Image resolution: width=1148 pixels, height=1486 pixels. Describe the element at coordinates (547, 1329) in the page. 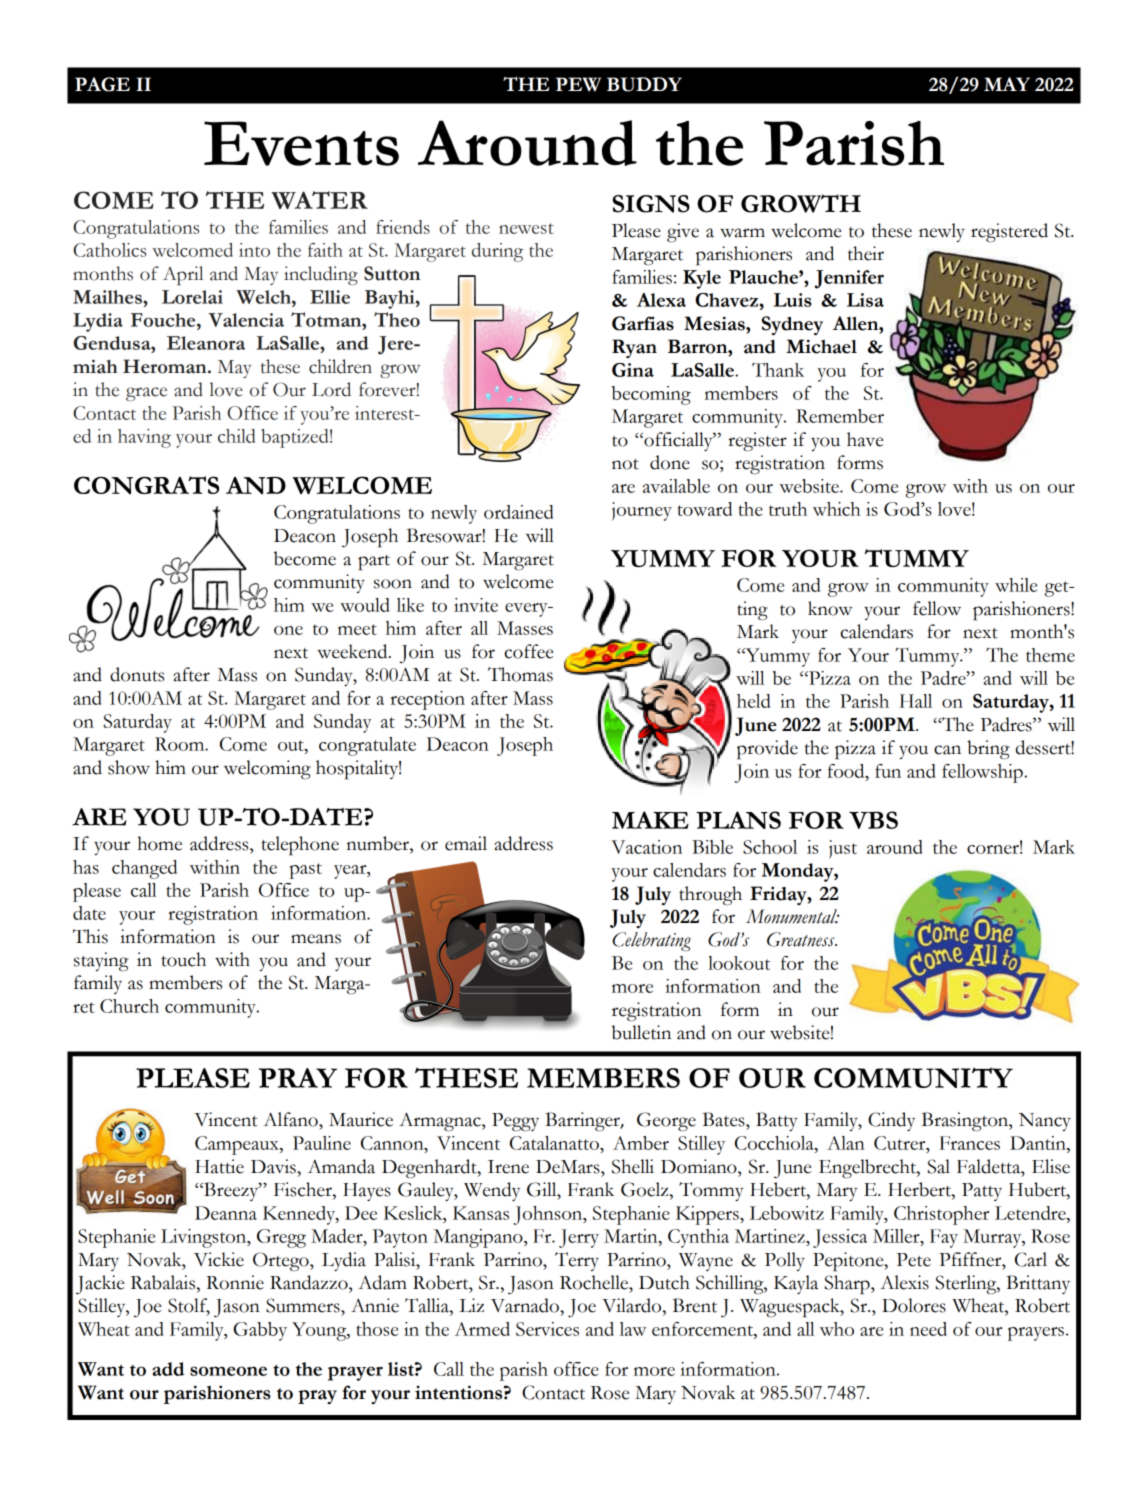

I see `Services` at that location.
